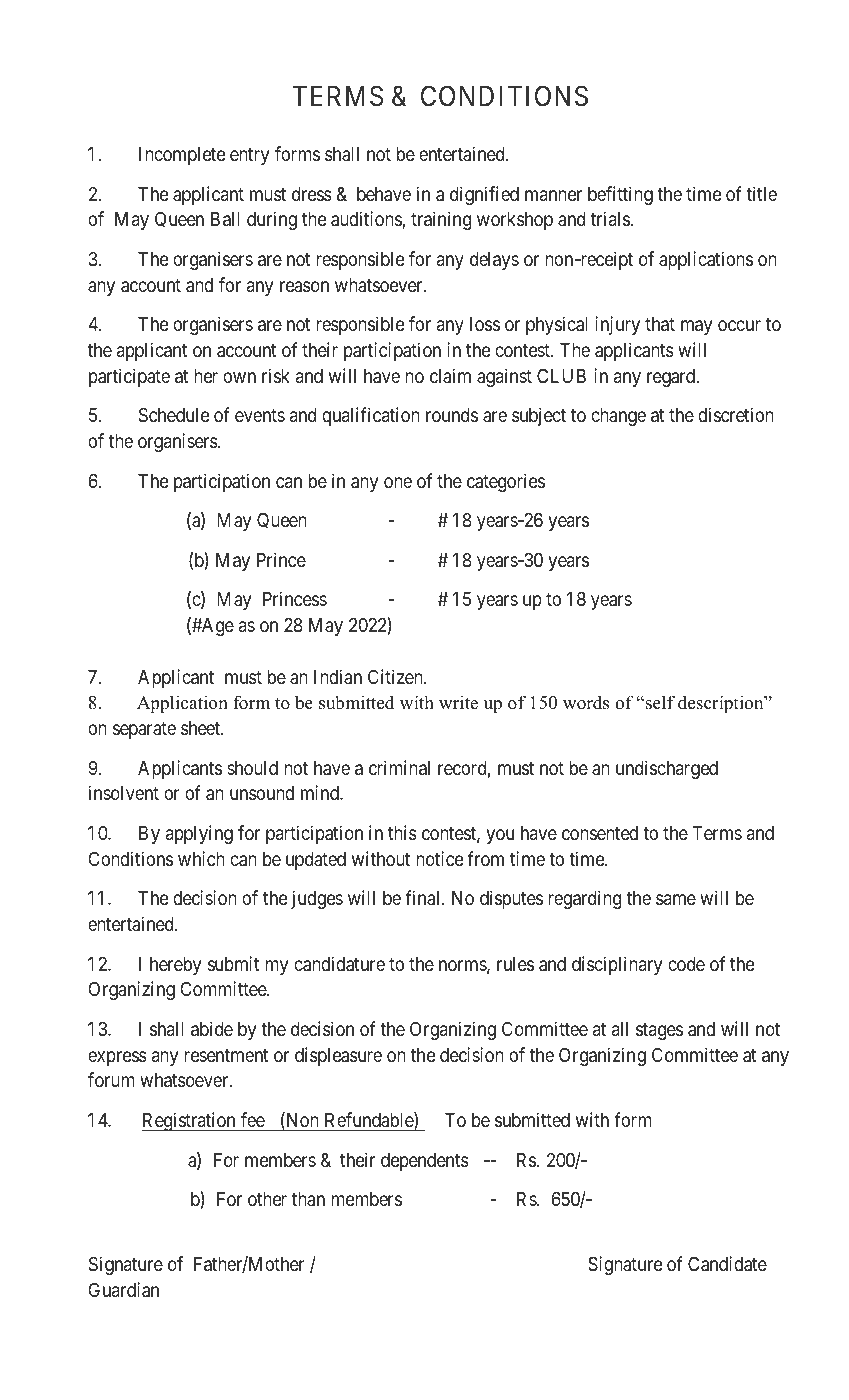 The height and width of the image is (1400, 849). Describe the element at coordinates (727, 1264) in the image. I see `Candidate` at that location.
